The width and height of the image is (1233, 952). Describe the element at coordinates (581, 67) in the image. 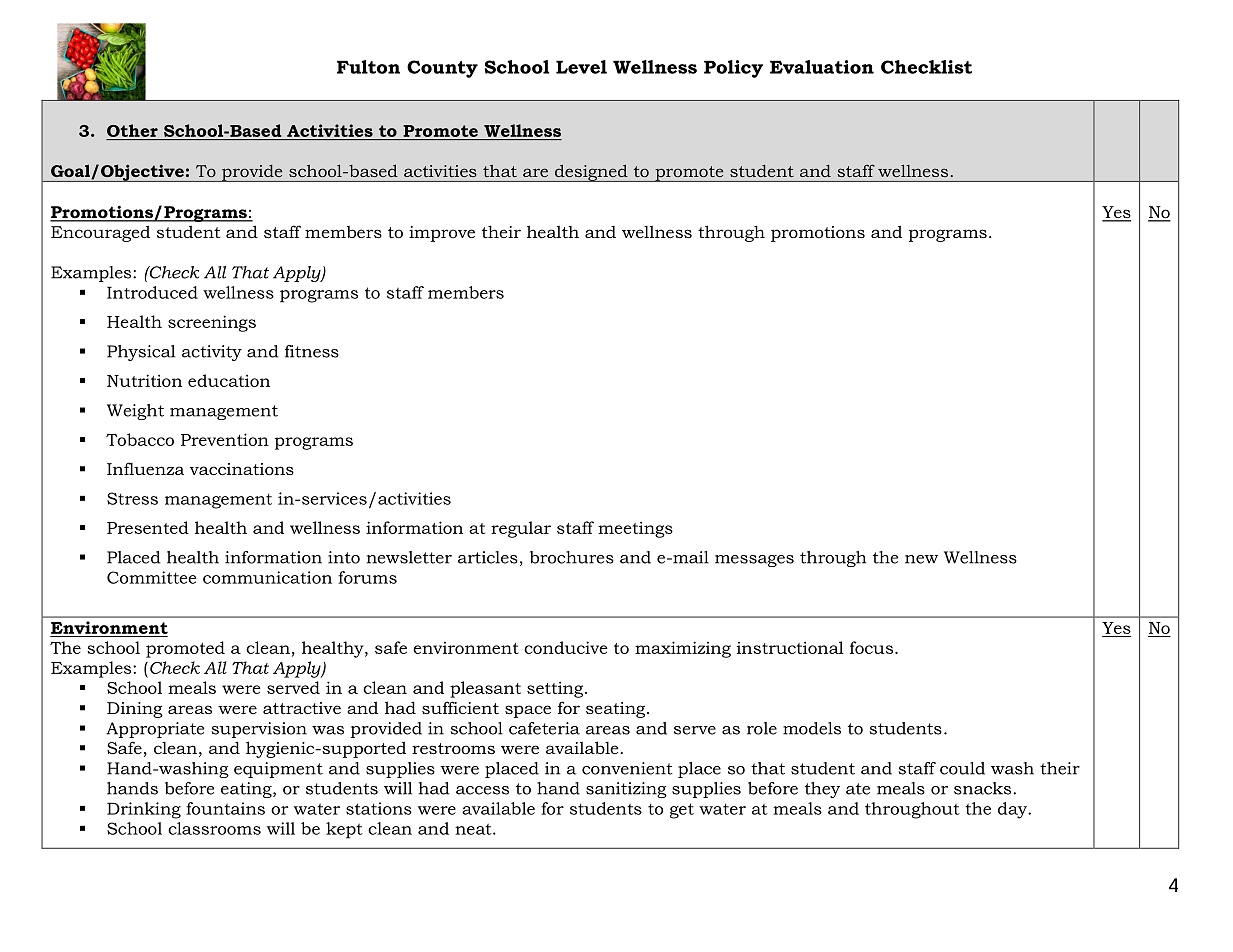

I see `Level` at that location.
